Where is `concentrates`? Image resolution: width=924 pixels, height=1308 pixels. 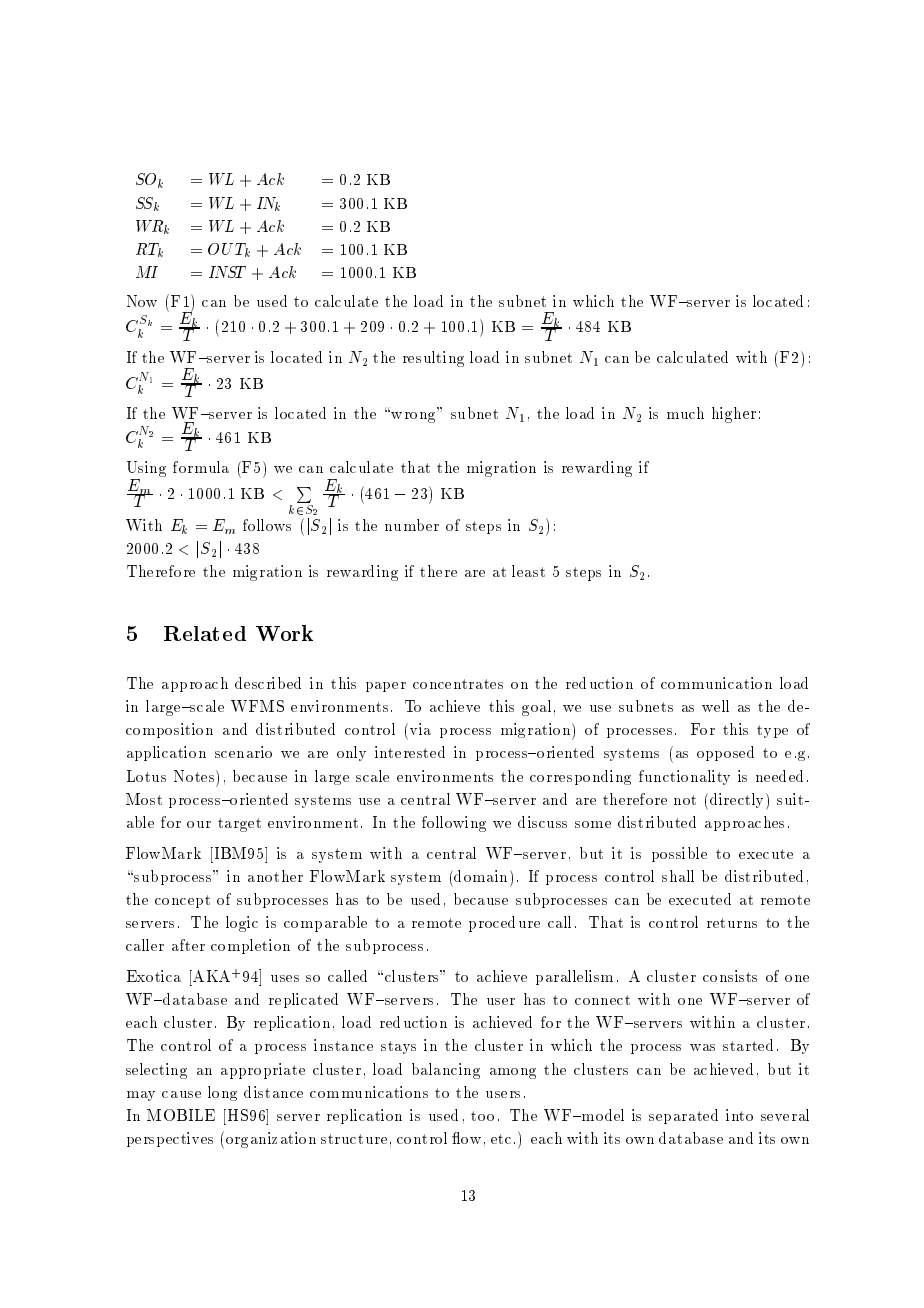
concentrates is located at coordinates (458, 684).
